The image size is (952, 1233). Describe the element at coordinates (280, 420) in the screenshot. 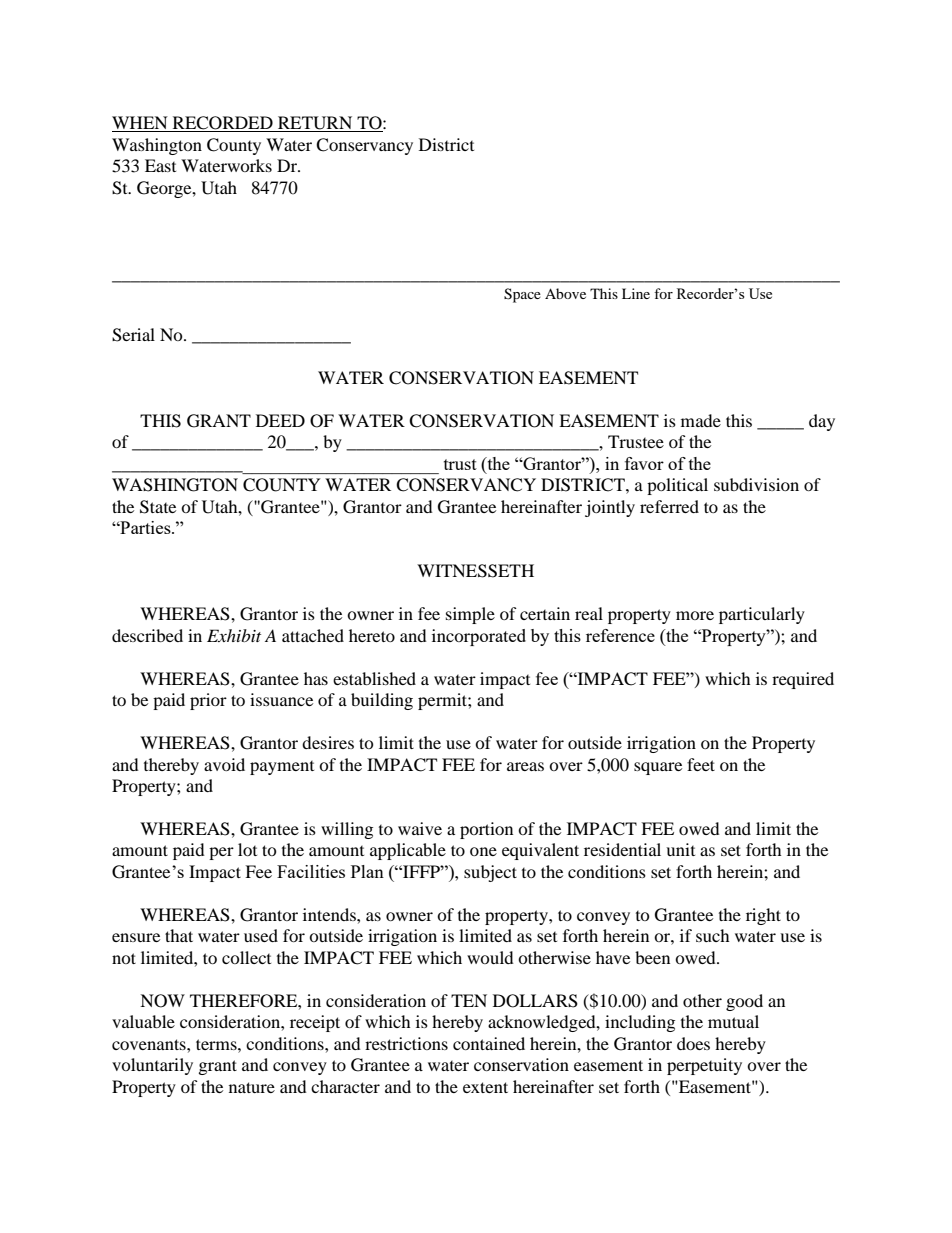

I see `DEED` at that location.
